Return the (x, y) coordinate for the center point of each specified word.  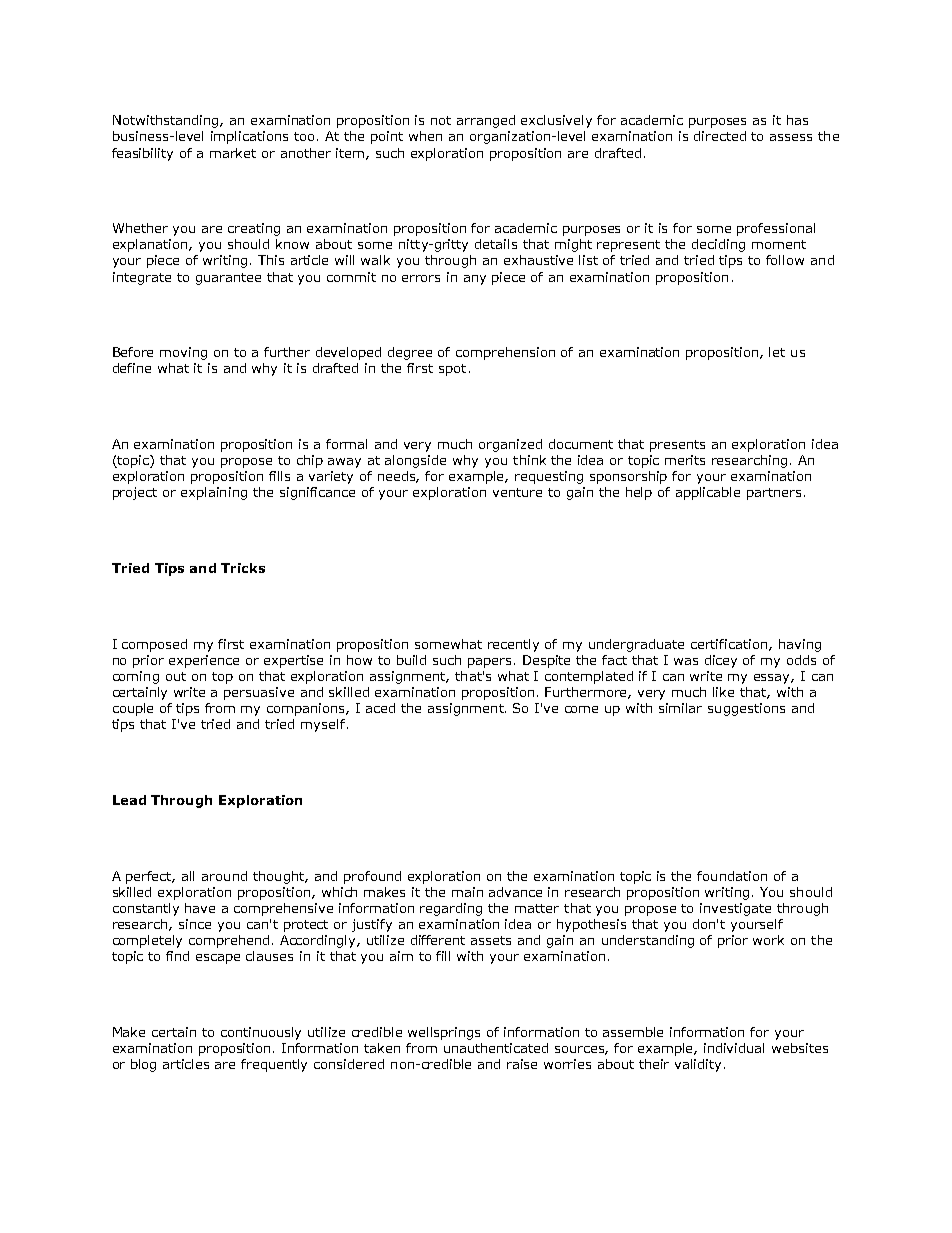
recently (513, 645)
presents (677, 446)
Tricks (243, 568)
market (233, 153)
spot (452, 370)
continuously (261, 1033)
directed (720, 136)
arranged (486, 121)
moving (183, 353)
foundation (732, 876)
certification (730, 645)
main (467, 892)
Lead (129, 800)
